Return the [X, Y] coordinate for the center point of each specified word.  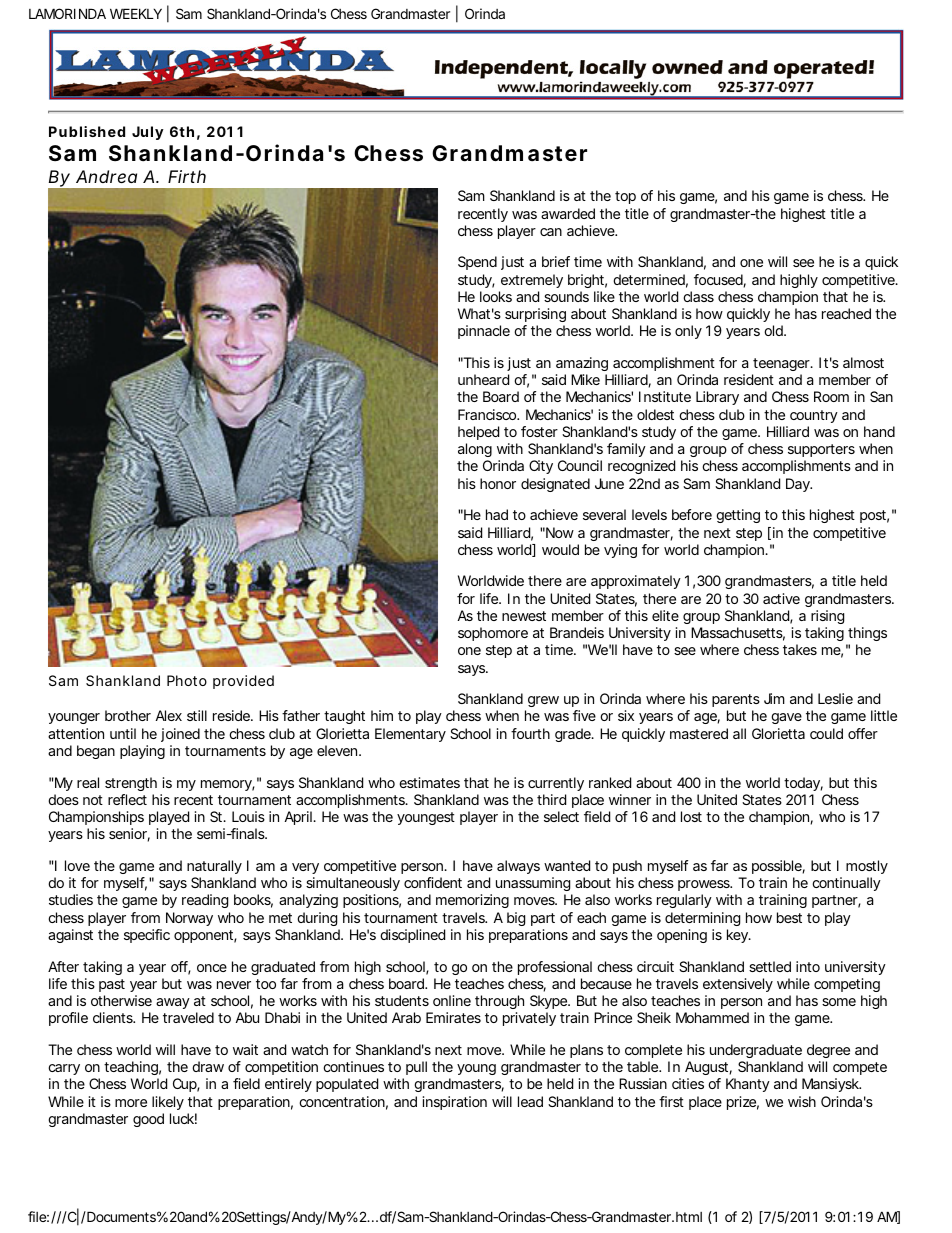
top [625, 197]
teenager [783, 364]
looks [496, 296]
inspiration [455, 1103]
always [518, 867]
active [781, 598]
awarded [568, 213]
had [497, 514]
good [148, 1120]
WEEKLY [136, 13]
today [803, 784]
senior [129, 835]
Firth [187, 176]
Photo [187, 680]
